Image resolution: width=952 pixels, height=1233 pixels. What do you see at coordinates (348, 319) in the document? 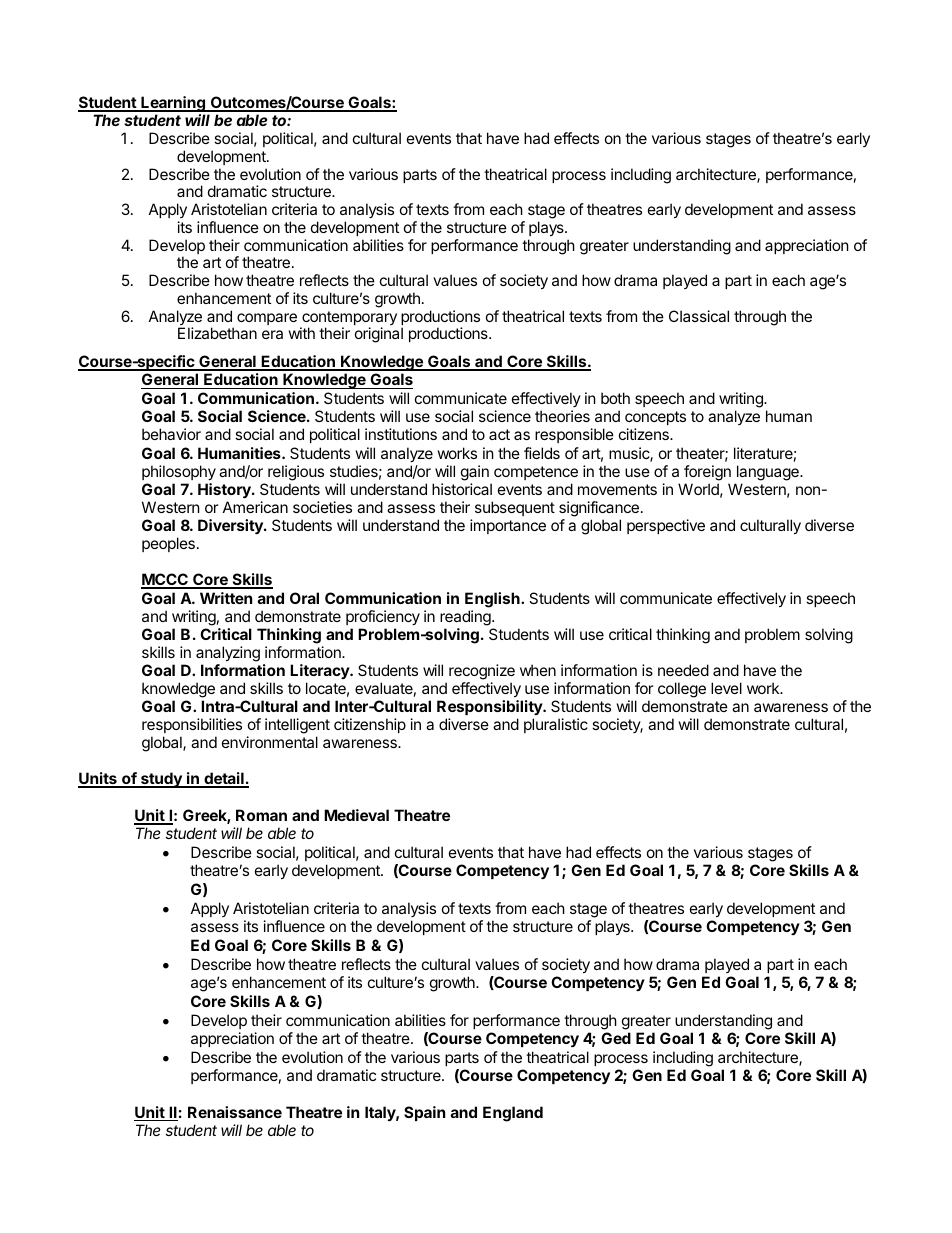
I see `contemporary` at bounding box center [348, 319].
